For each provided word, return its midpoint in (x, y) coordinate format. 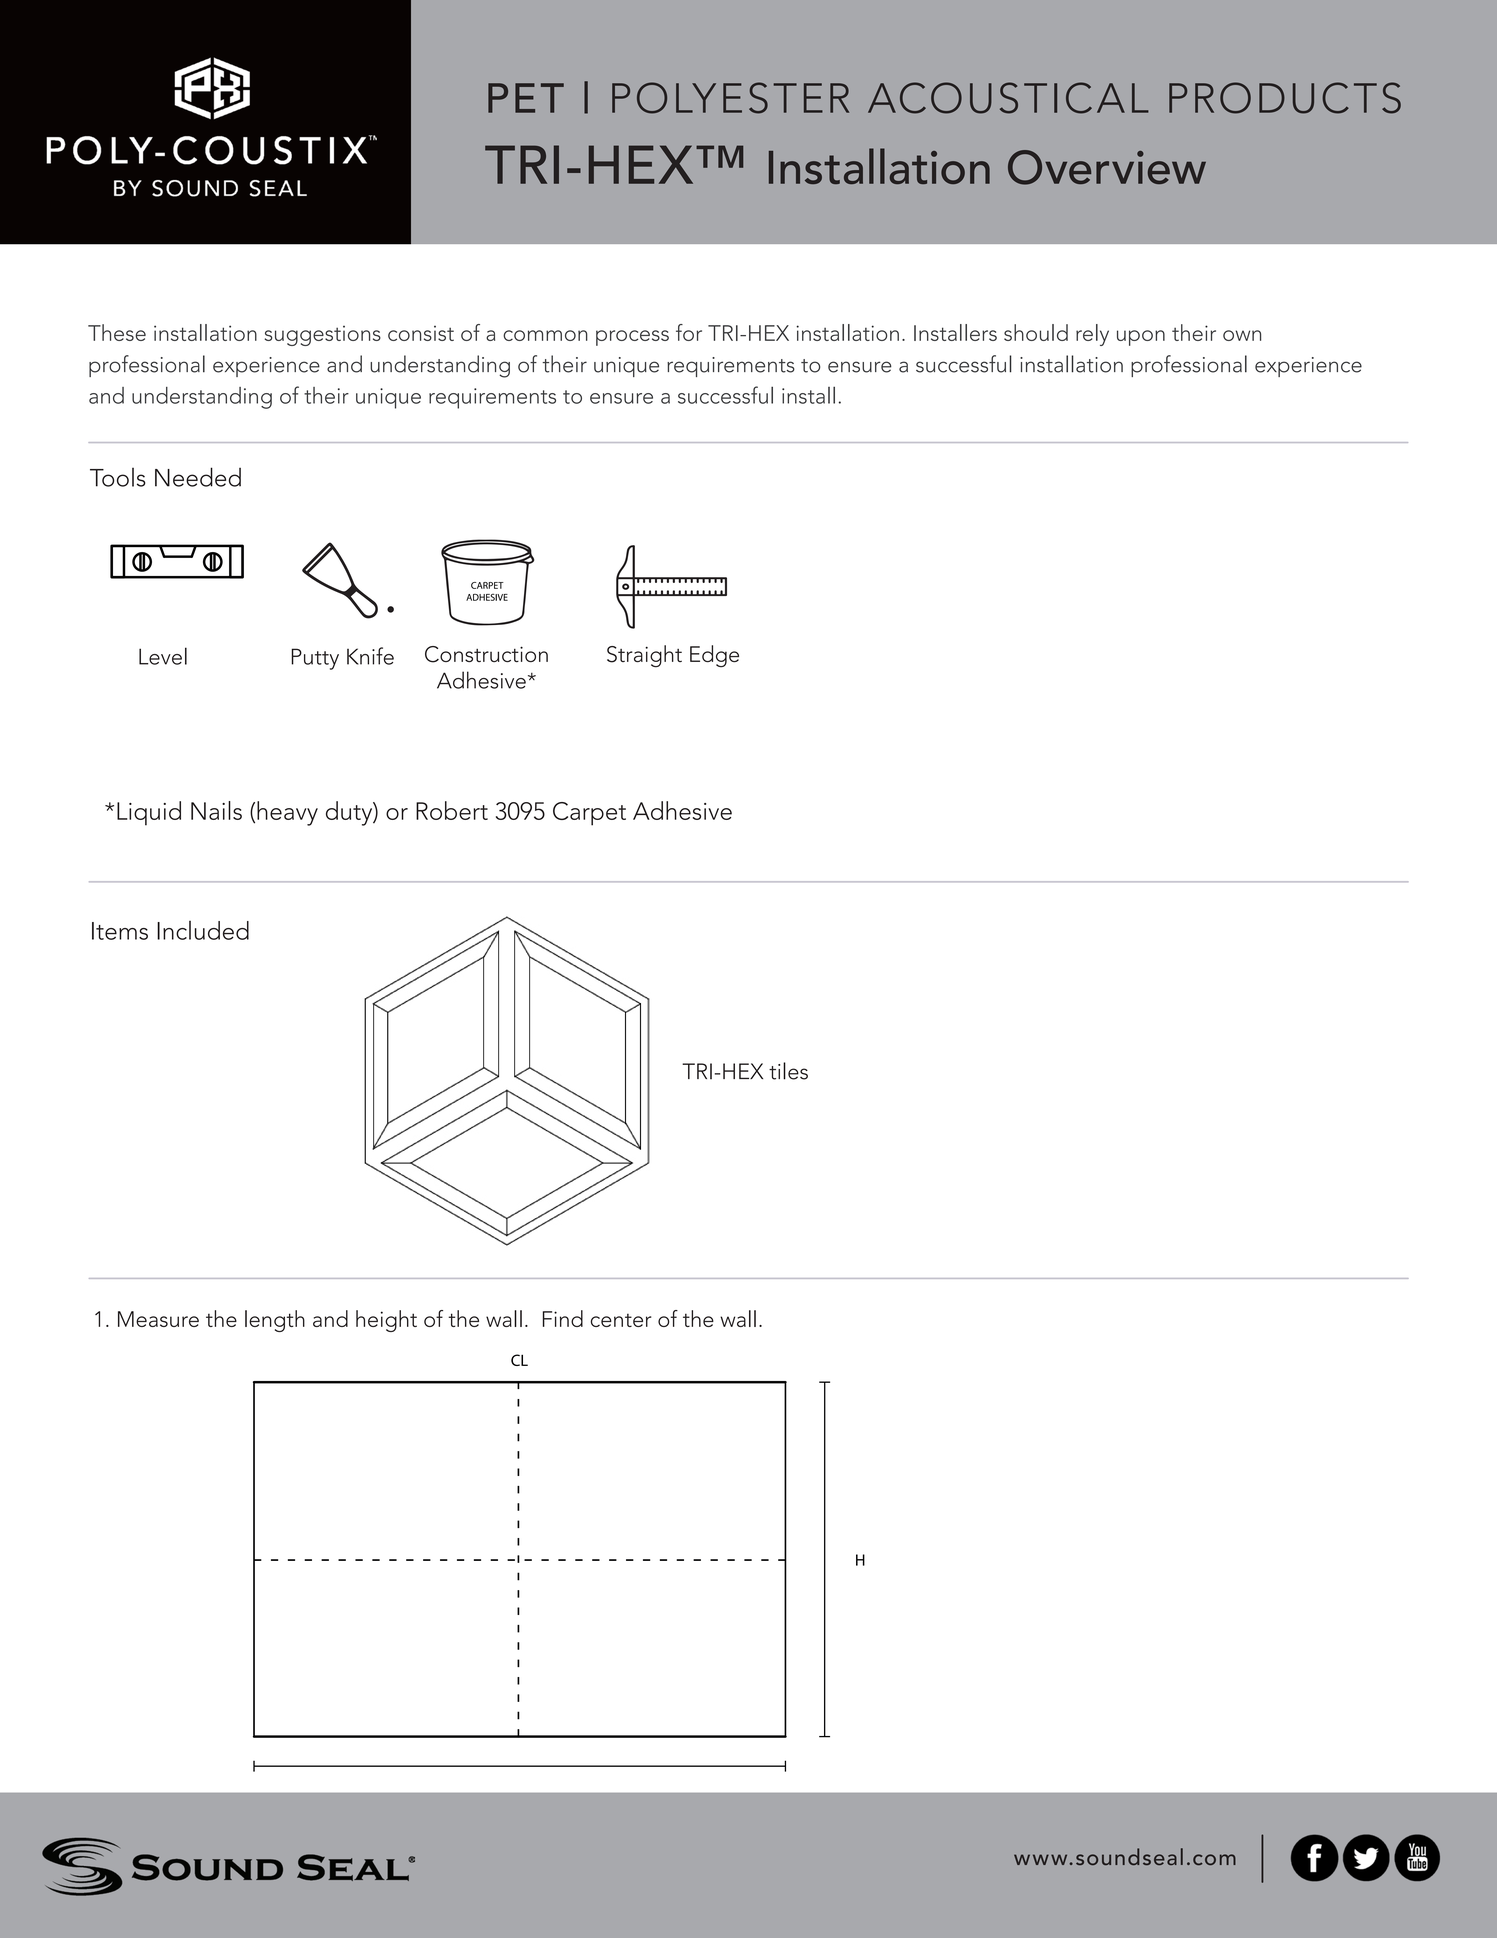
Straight (644, 656)
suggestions (323, 336)
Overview (1107, 167)
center (621, 1320)
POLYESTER (730, 98)
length (275, 1321)
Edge (714, 656)
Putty (315, 659)
